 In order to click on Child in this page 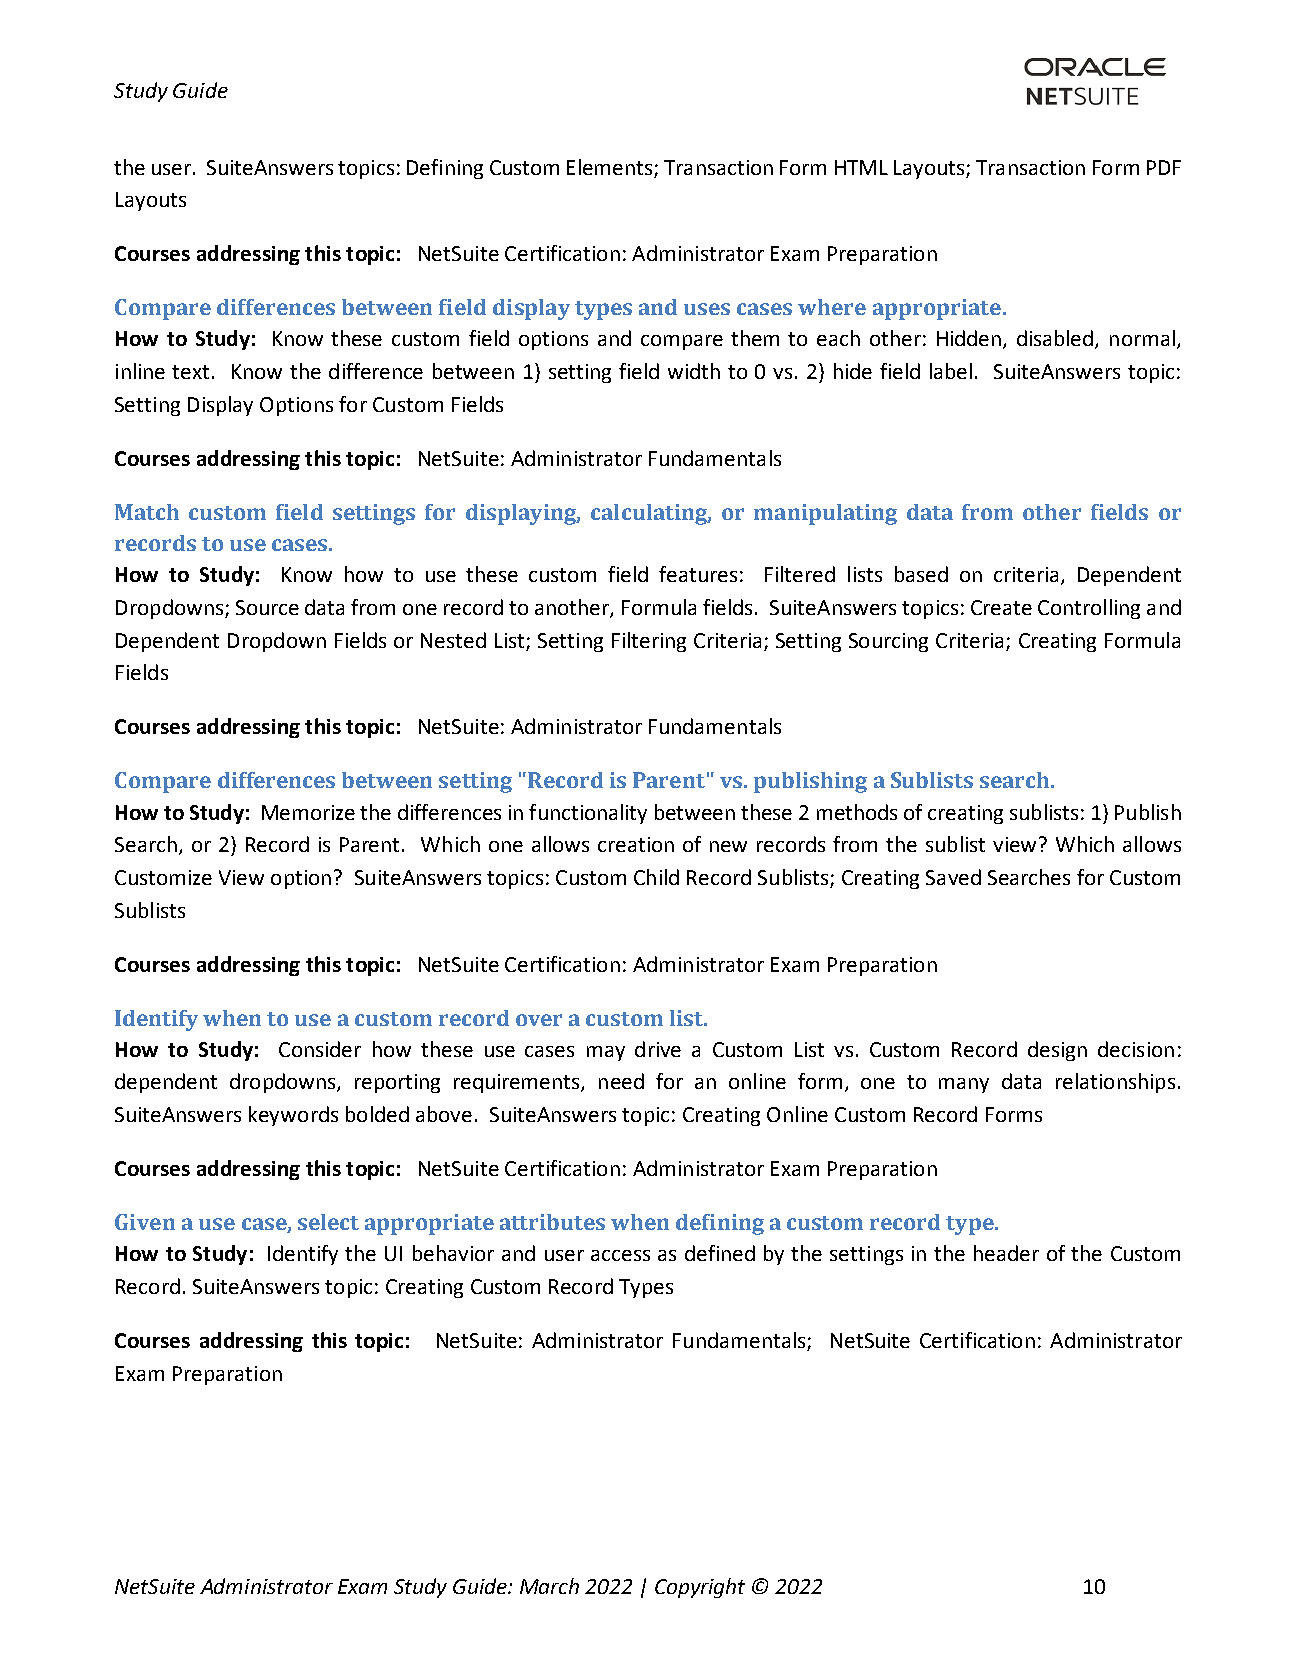, I will do `click(656, 877)`.
